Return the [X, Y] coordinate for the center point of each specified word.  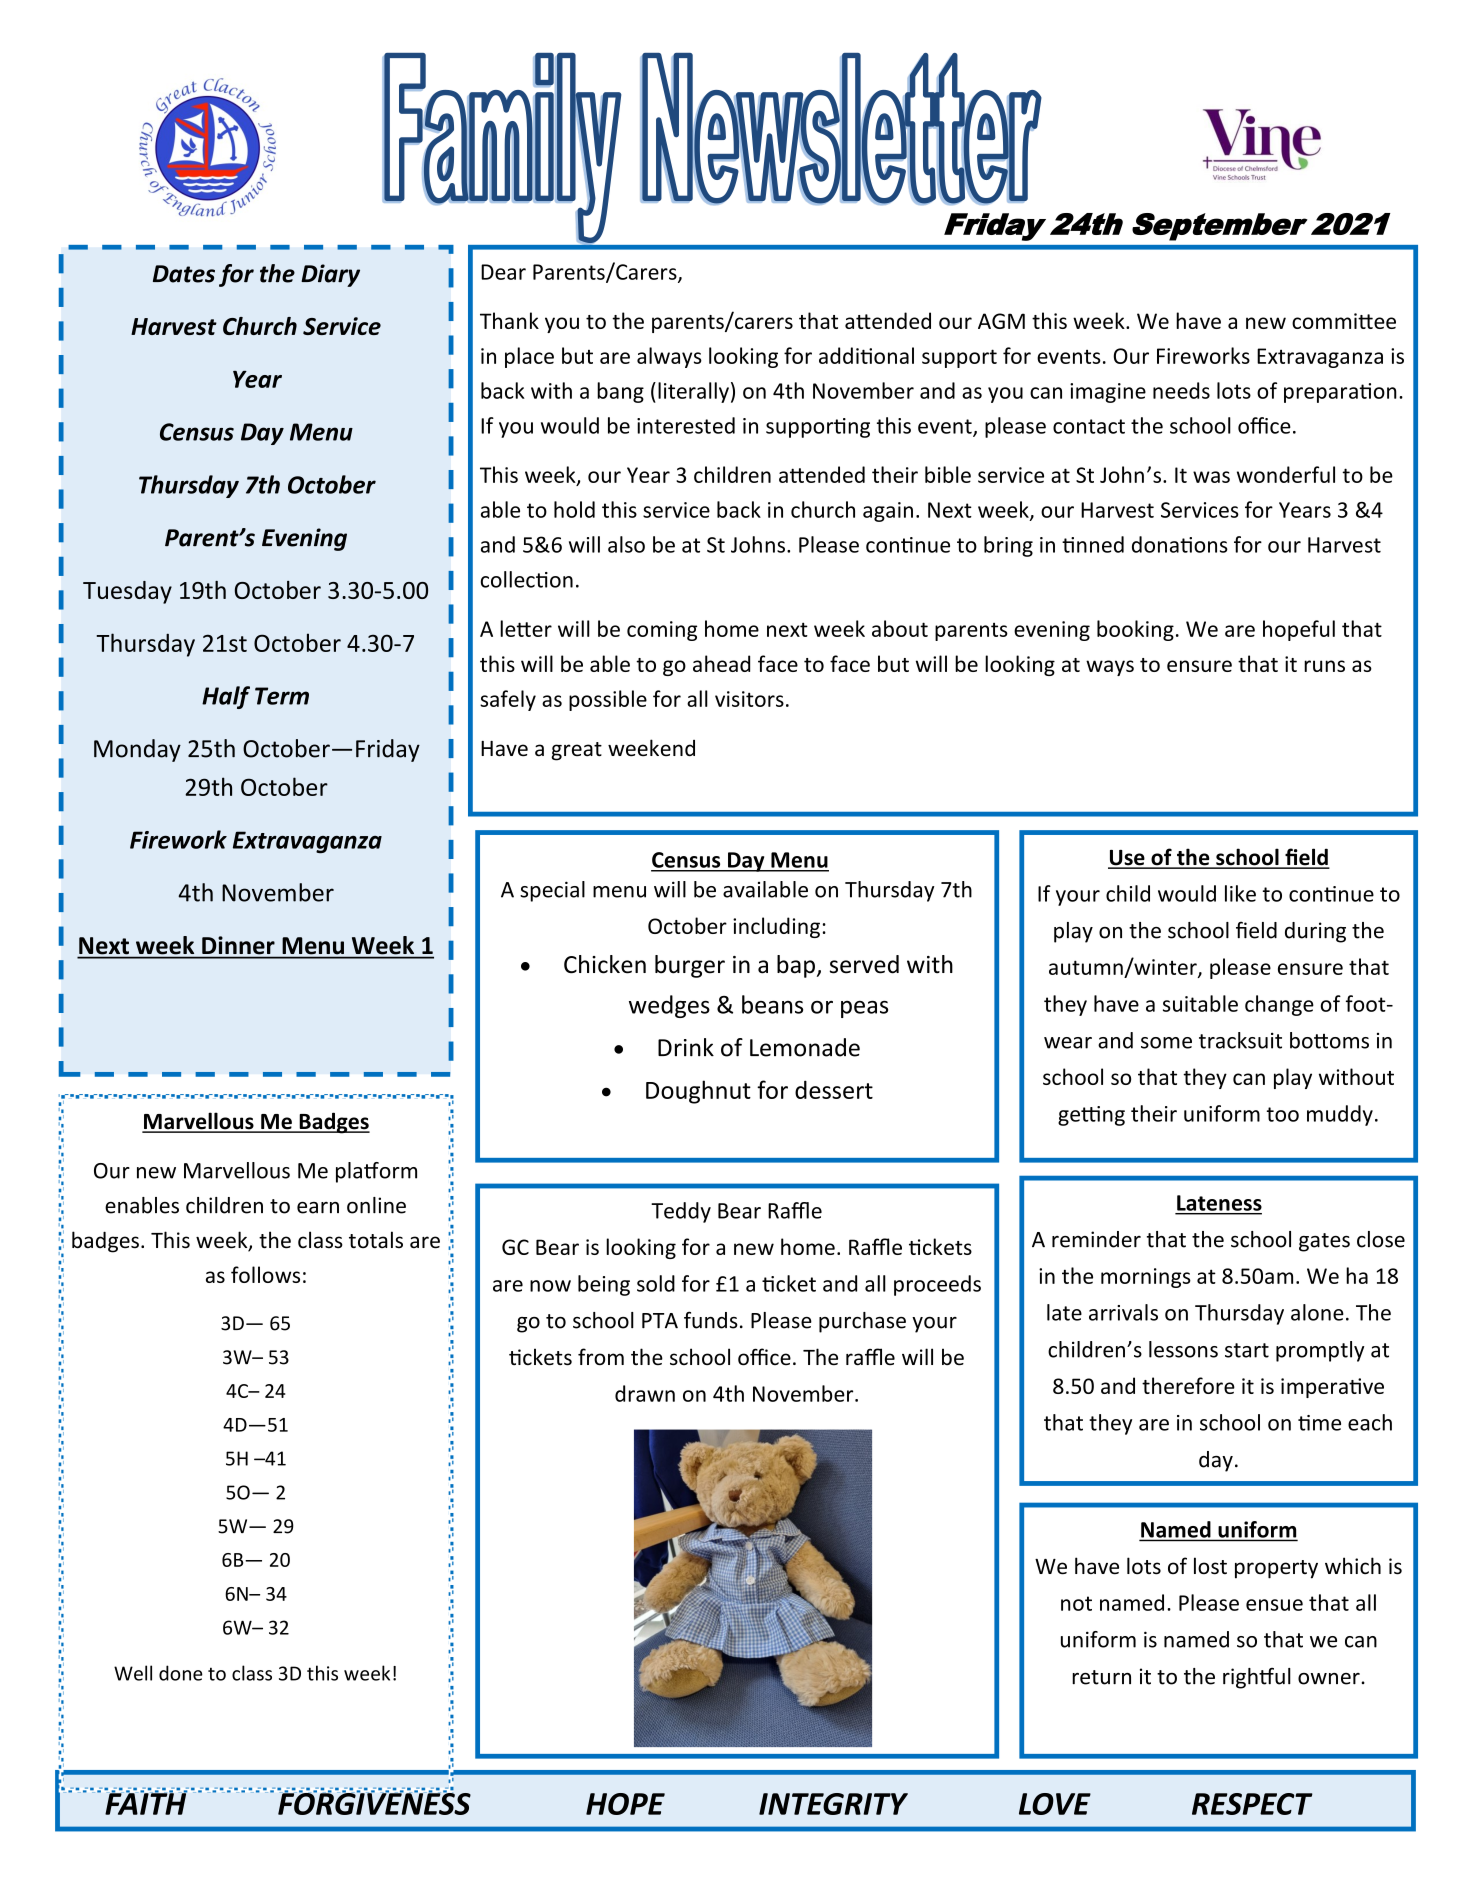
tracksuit [1240, 1040]
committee [1344, 321]
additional [866, 355]
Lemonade [805, 1047]
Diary [330, 275]
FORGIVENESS [374, 1802]
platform [376, 1172]
